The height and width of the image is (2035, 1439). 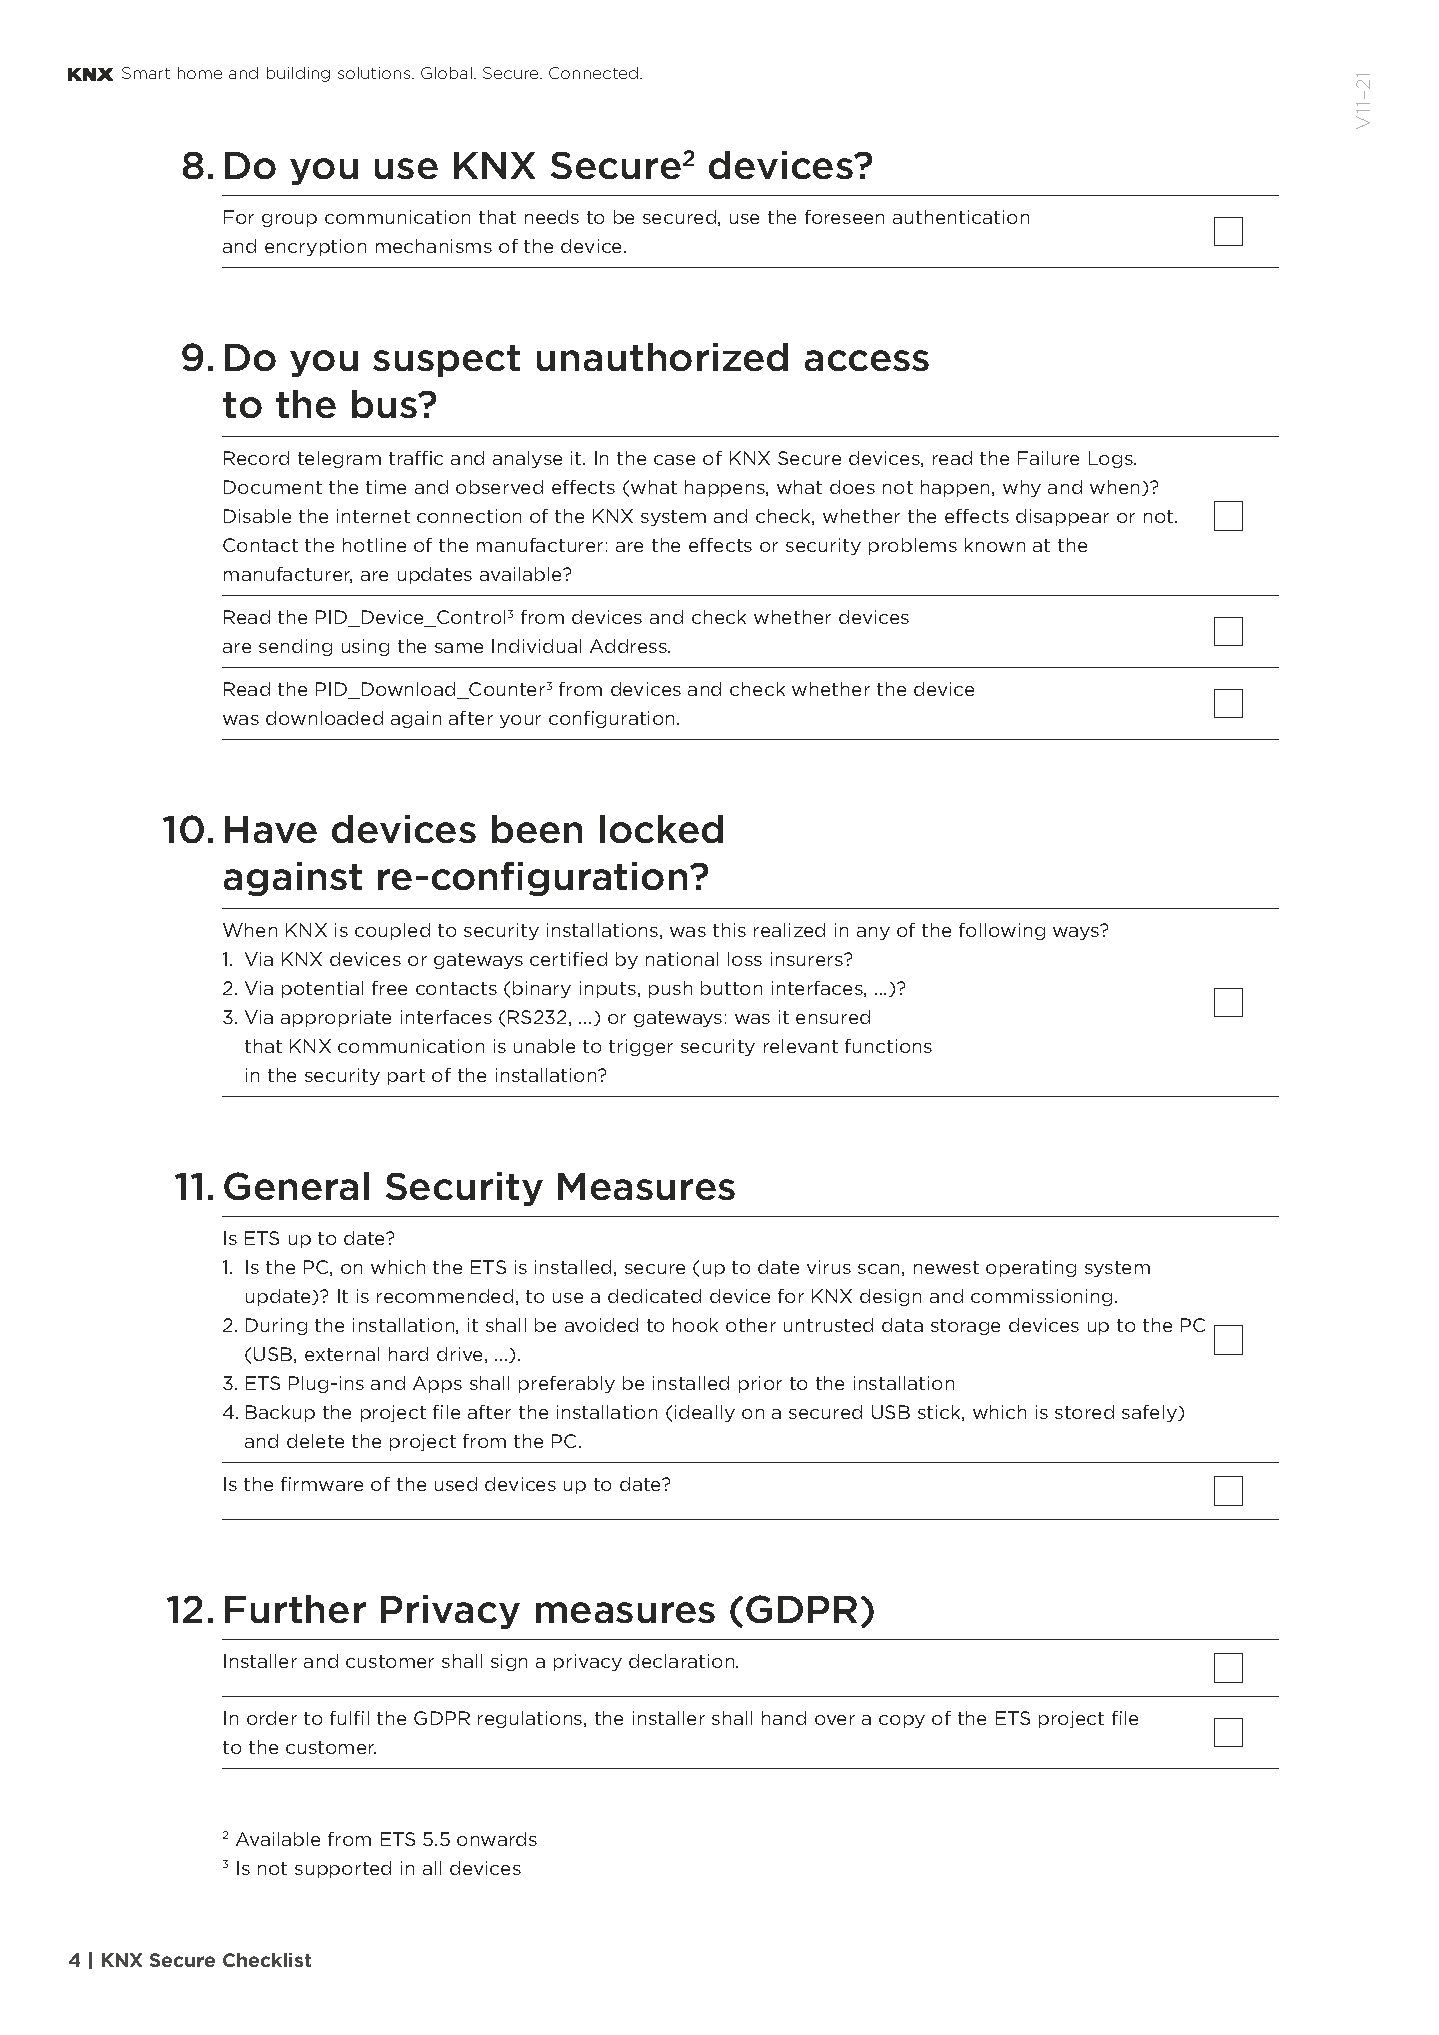 What do you see at coordinates (322, 989) in the image?
I see `potential` at bounding box center [322, 989].
